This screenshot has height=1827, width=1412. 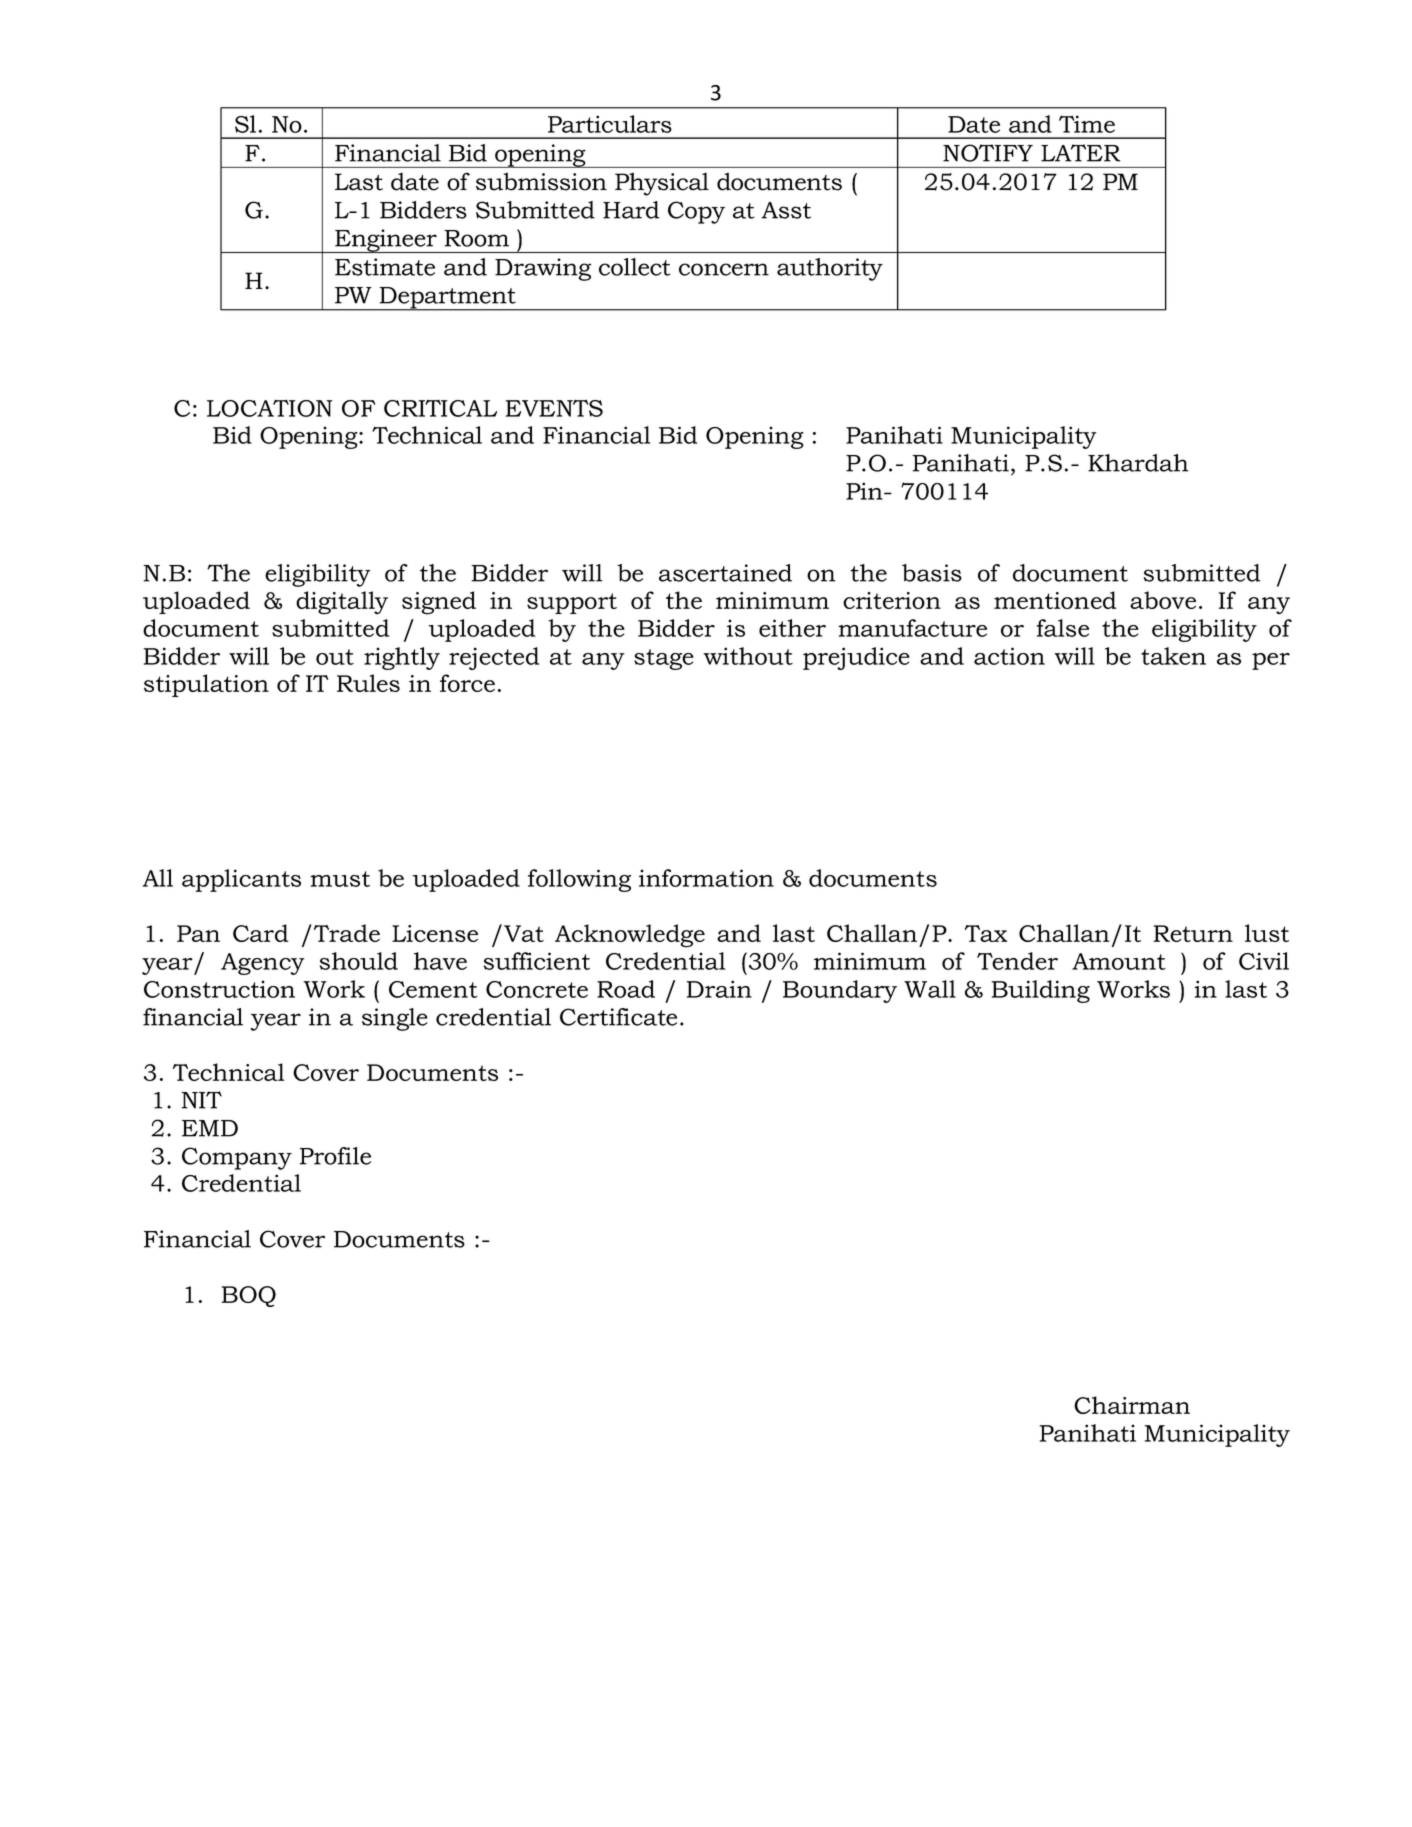 I want to click on LATER, so click(x=1081, y=153).
